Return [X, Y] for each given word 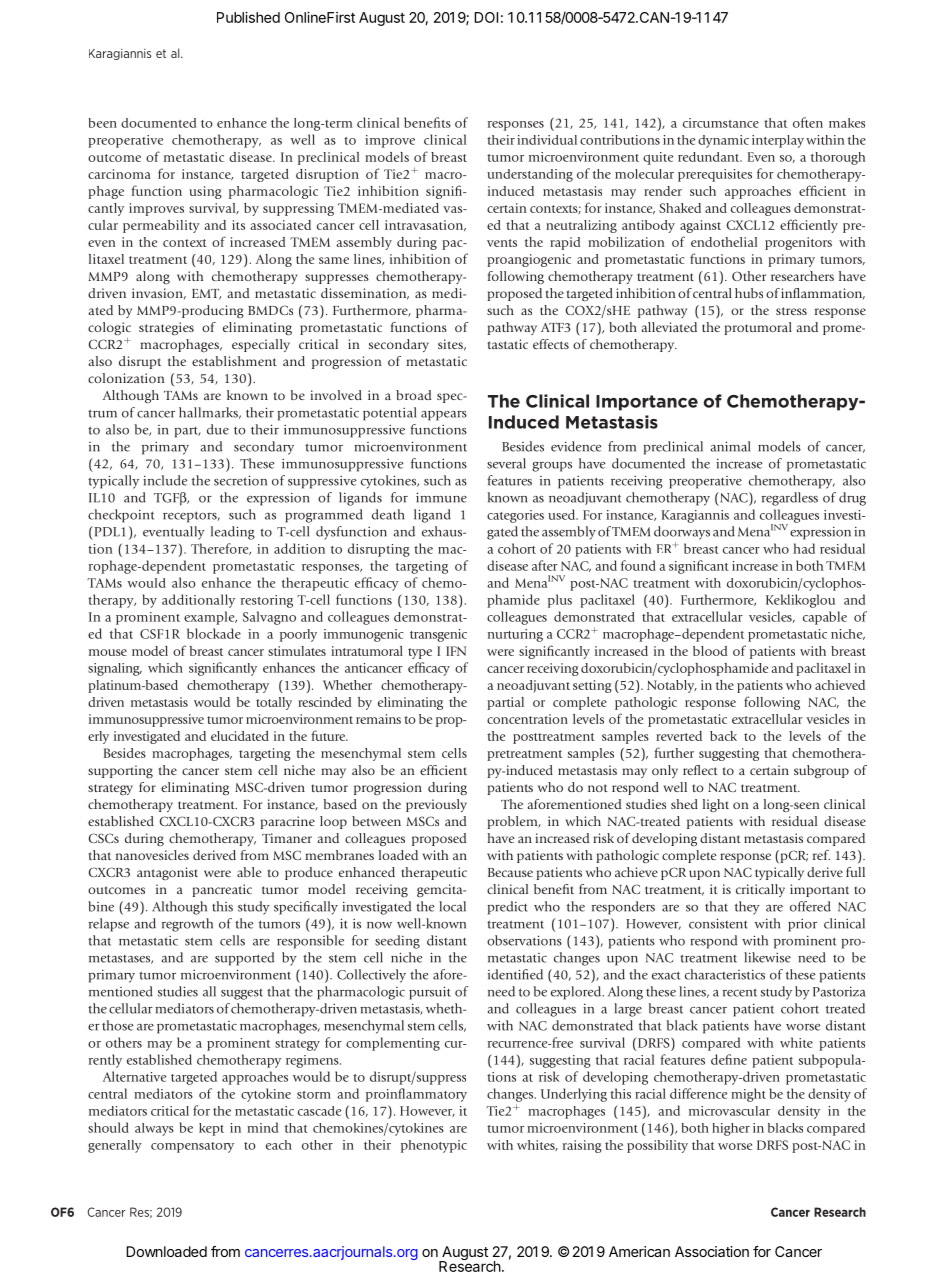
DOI [486, 17]
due [218, 429]
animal [730, 446]
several [506, 463]
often [808, 122]
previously [436, 805]
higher [731, 1129]
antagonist [167, 873]
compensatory [192, 1147]
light [716, 805]
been [103, 123]
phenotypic [434, 1146]
